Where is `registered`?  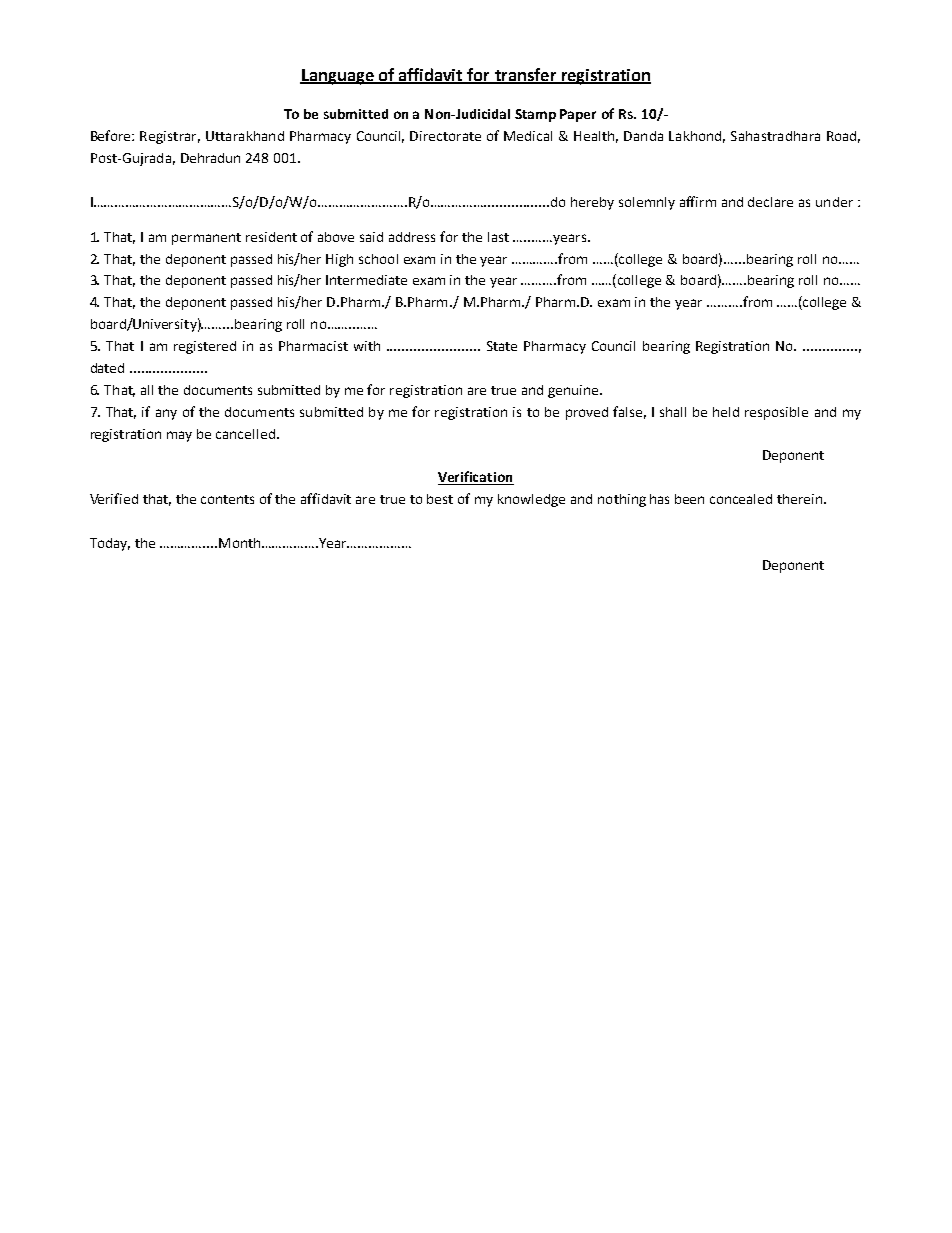
registered is located at coordinates (205, 347).
